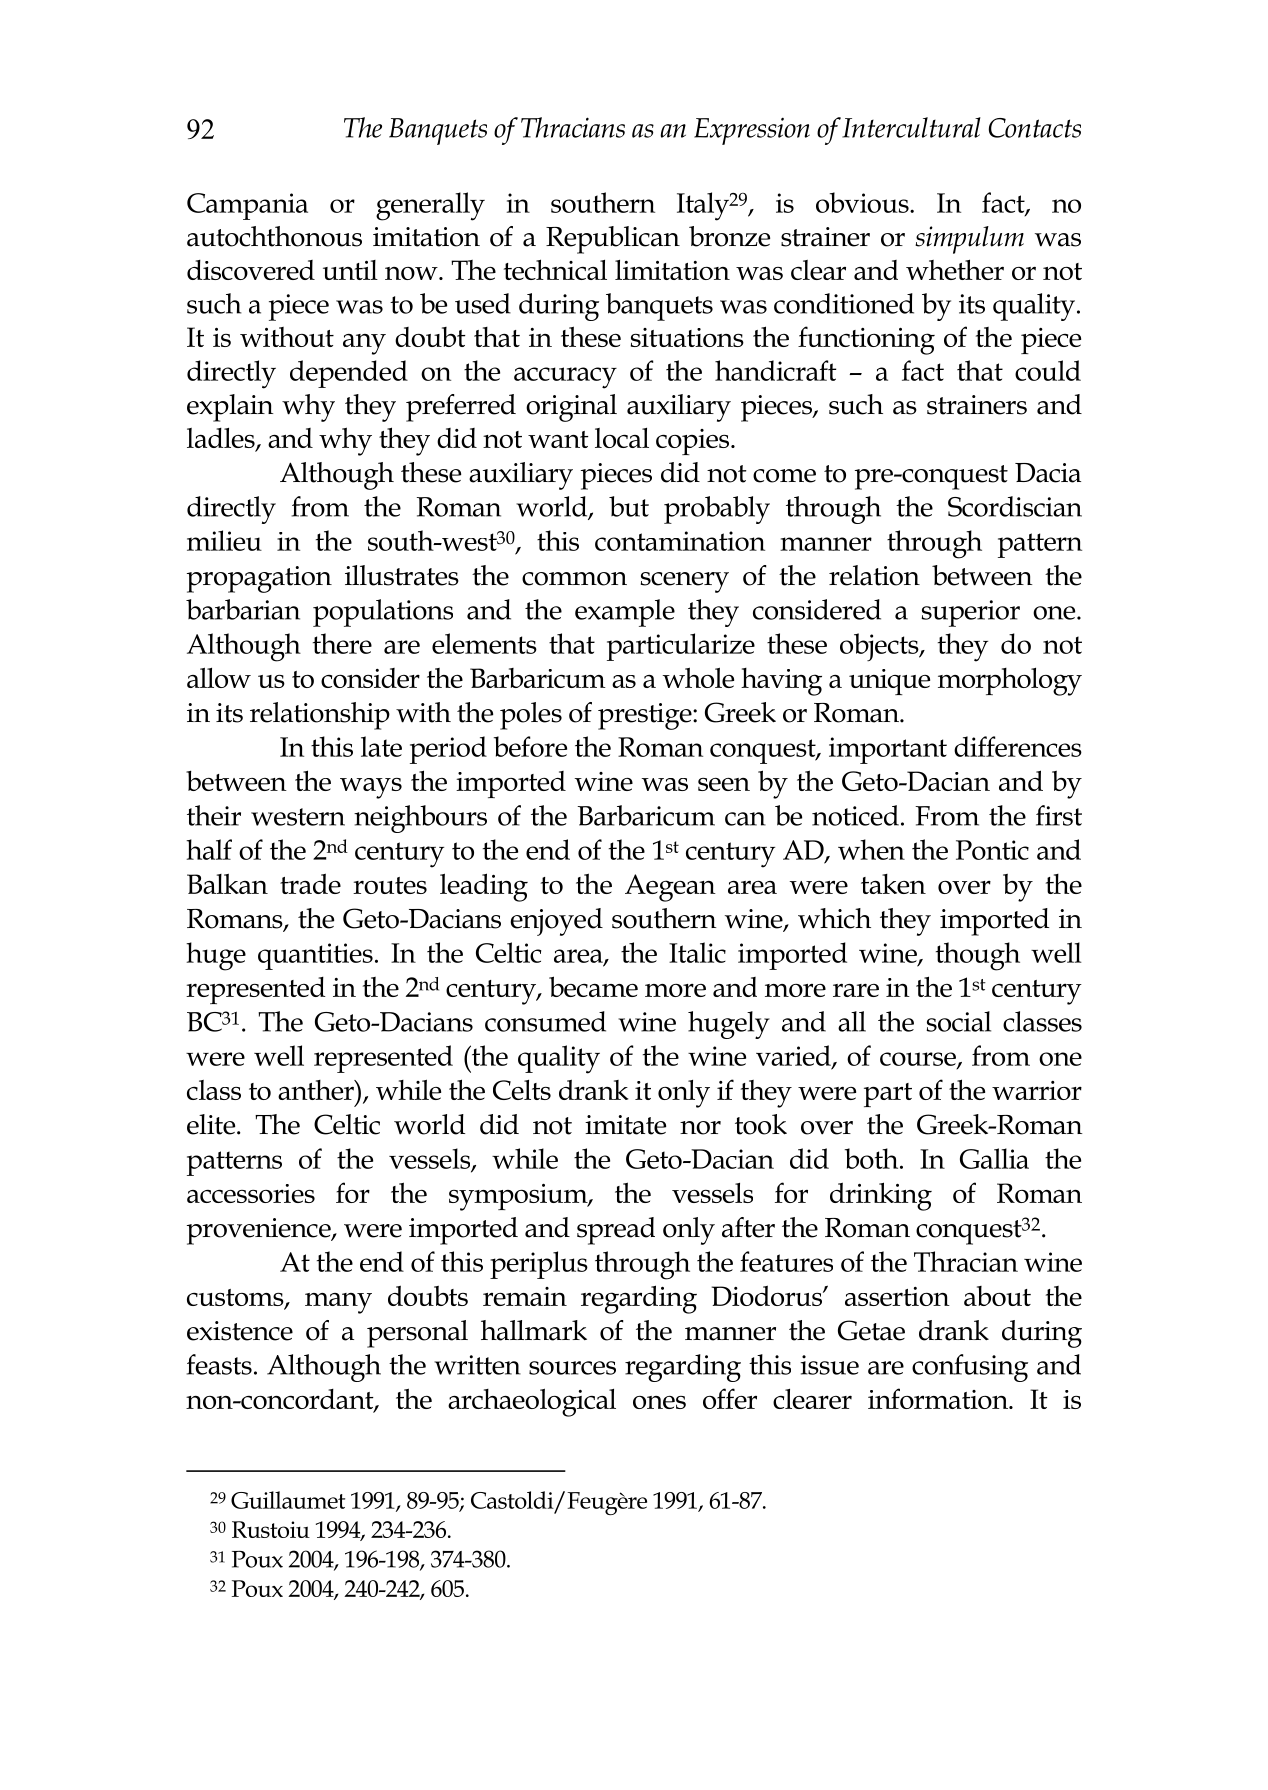  I want to click on Campania, so click(247, 206).
